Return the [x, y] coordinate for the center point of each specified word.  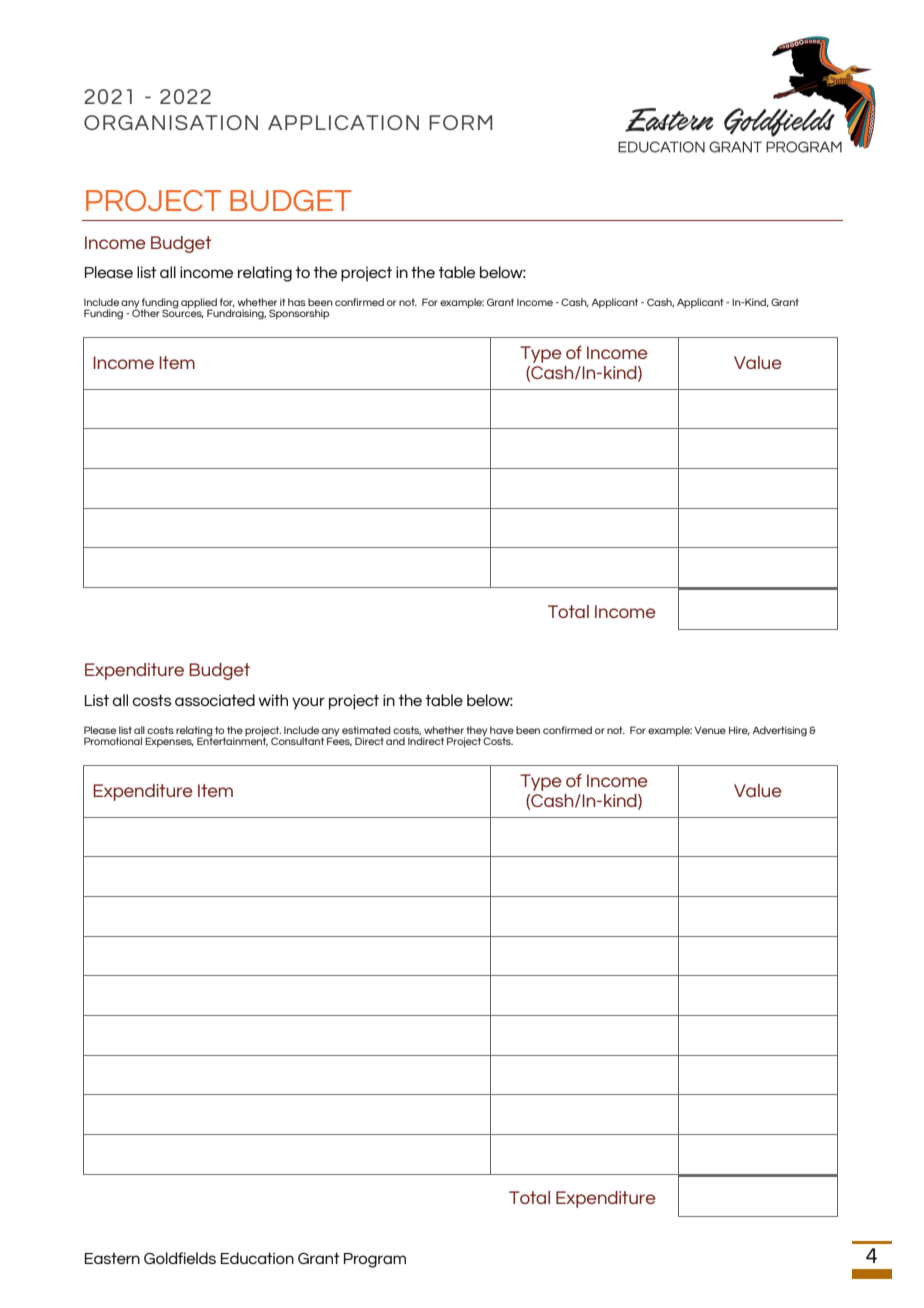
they [477, 732]
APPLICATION [343, 122]
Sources [183, 312]
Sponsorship [299, 314]
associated [215, 700]
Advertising [779, 731]
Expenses [169, 742]
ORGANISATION [171, 122]
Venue [710, 730]
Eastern [112, 1258]
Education [257, 1258]
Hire [739, 730]
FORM [460, 122]
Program [375, 1260]
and [395, 741]
